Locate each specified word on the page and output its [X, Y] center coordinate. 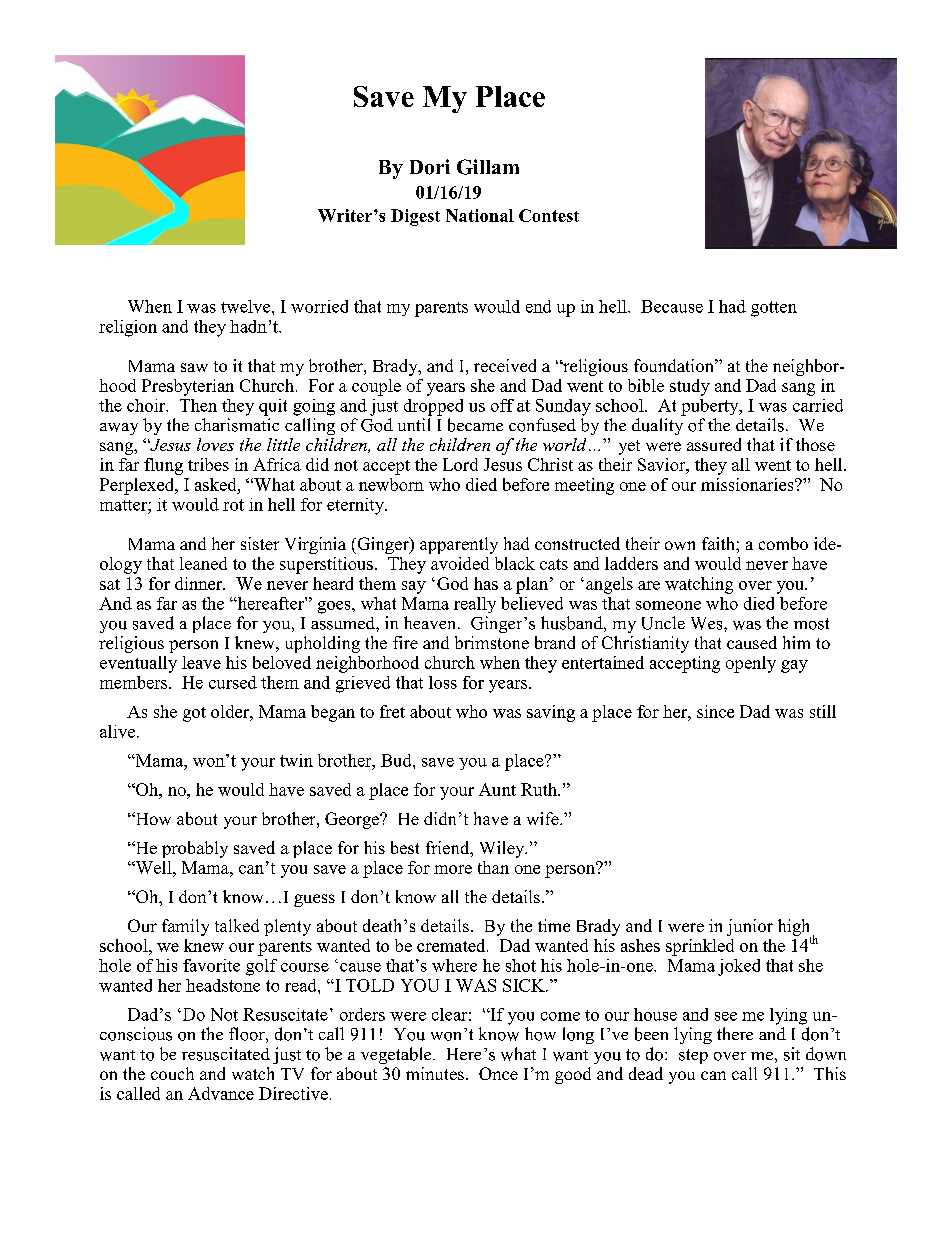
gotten [774, 309]
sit [792, 1054]
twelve [247, 306]
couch [172, 1073]
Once [498, 1073]
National [480, 215]
